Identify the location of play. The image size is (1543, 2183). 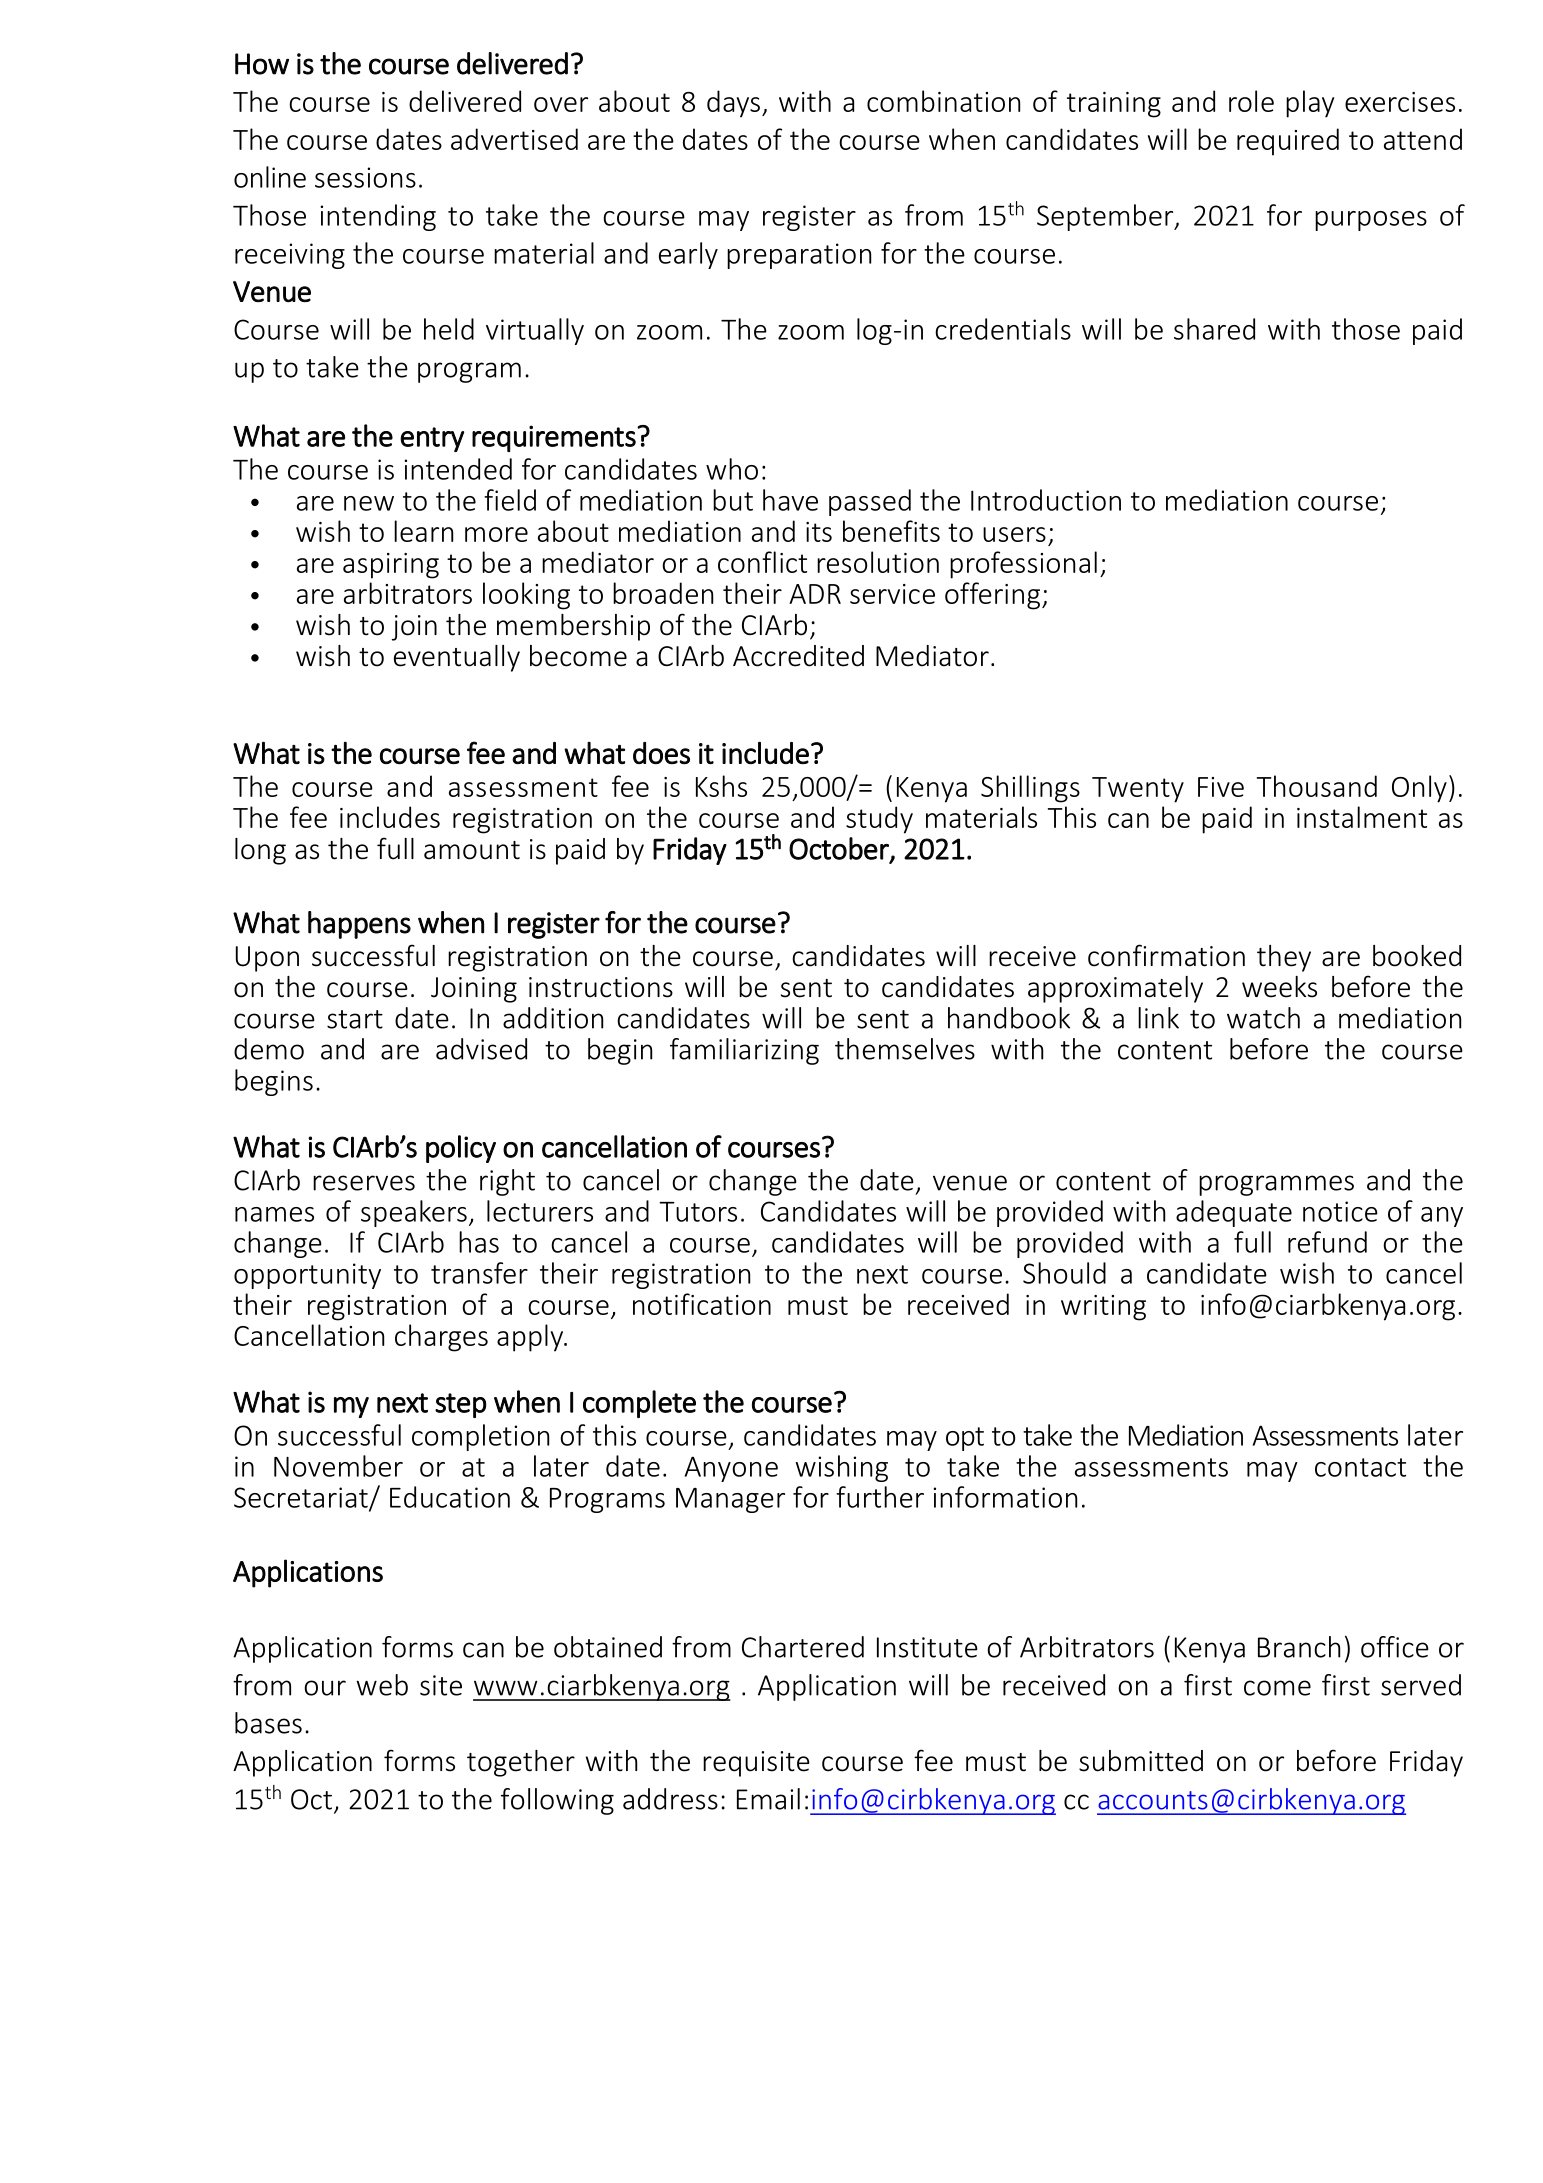
(1310, 104).
